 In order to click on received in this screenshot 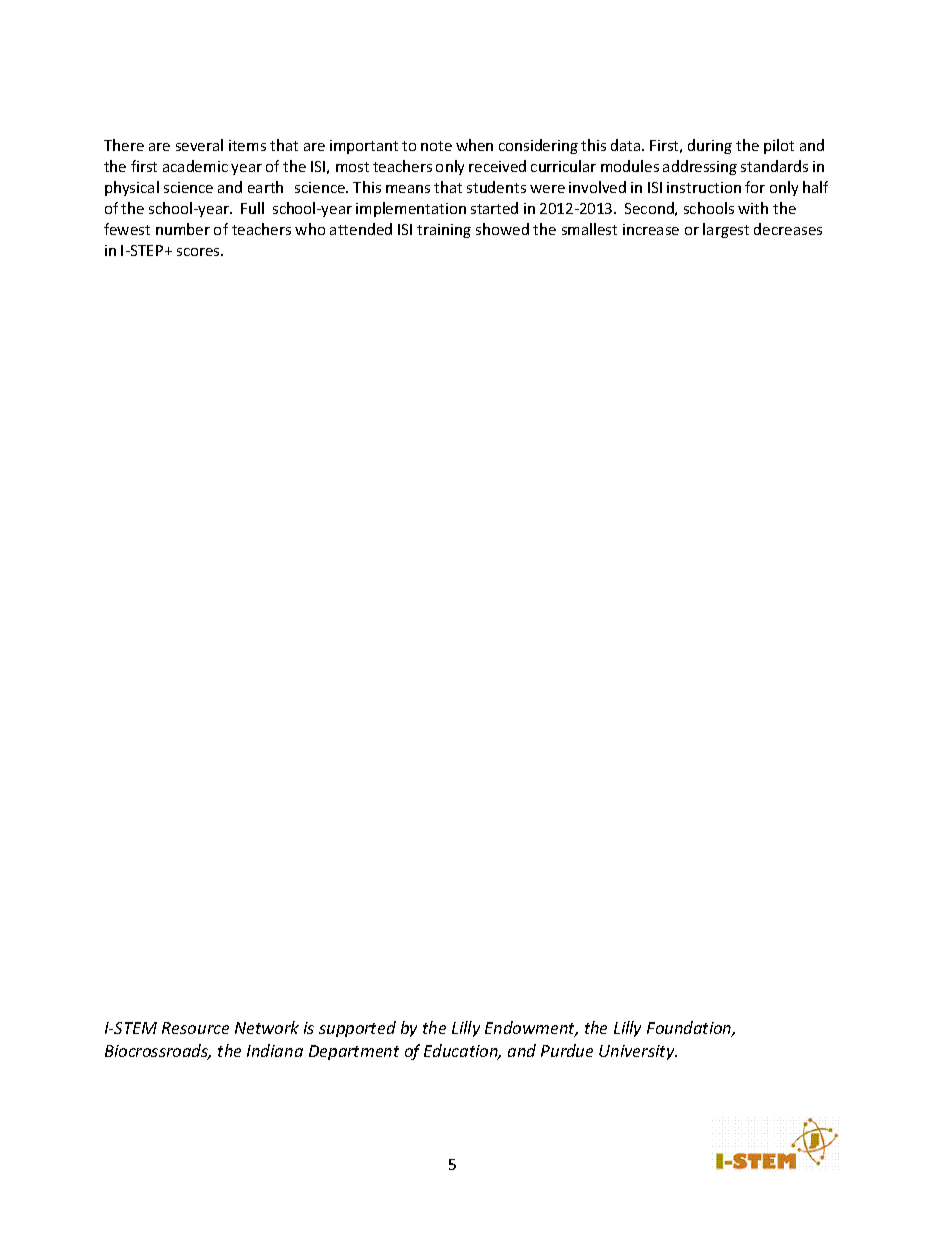, I will do `click(497, 166)`.
